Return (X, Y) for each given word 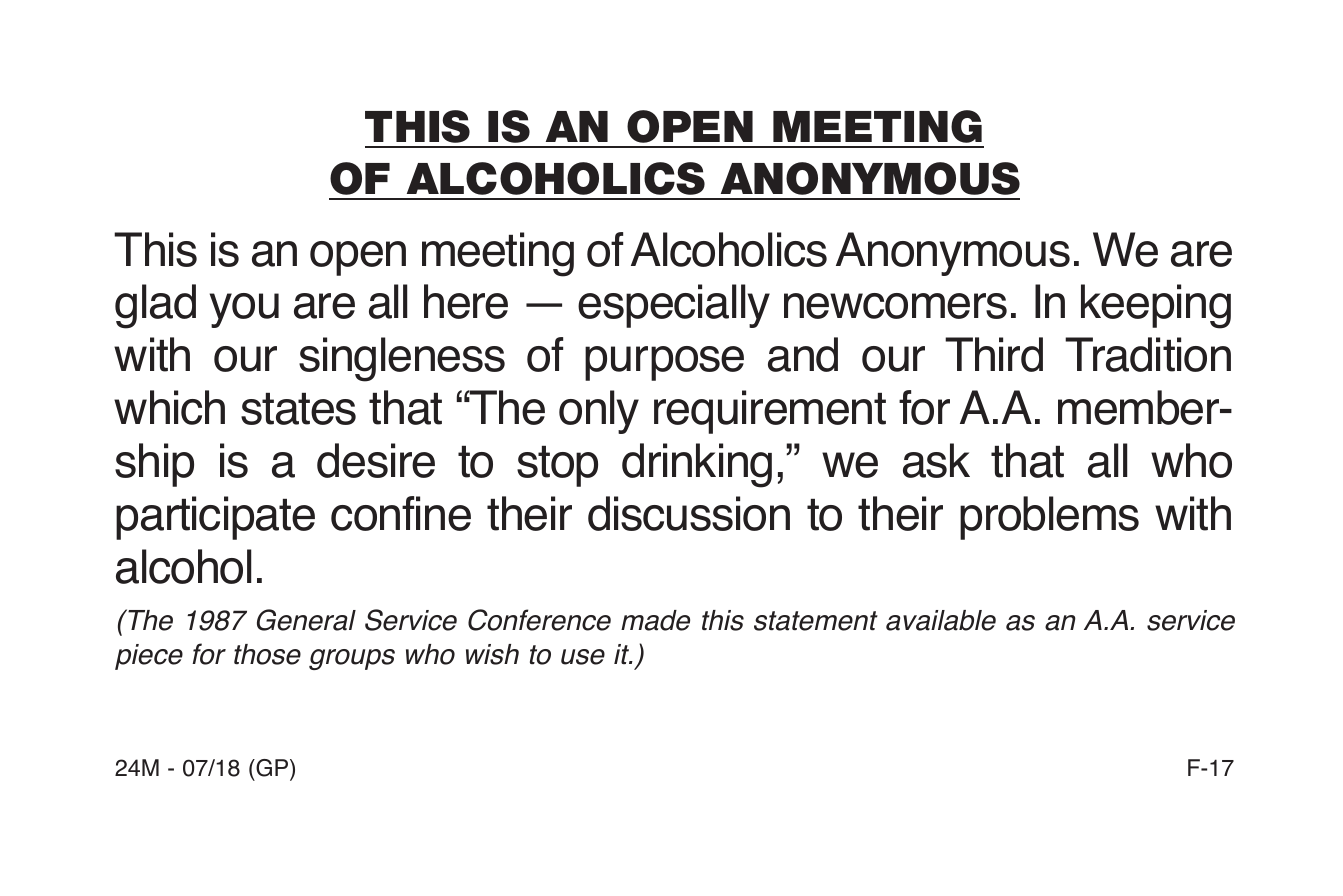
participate (215, 518)
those (267, 654)
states (298, 409)
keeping (1156, 306)
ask (936, 460)
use (583, 657)
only (599, 412)
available (941, 620)
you (244, 310)
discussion (689, 513)
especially (674, 306)
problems (1049, 518)
